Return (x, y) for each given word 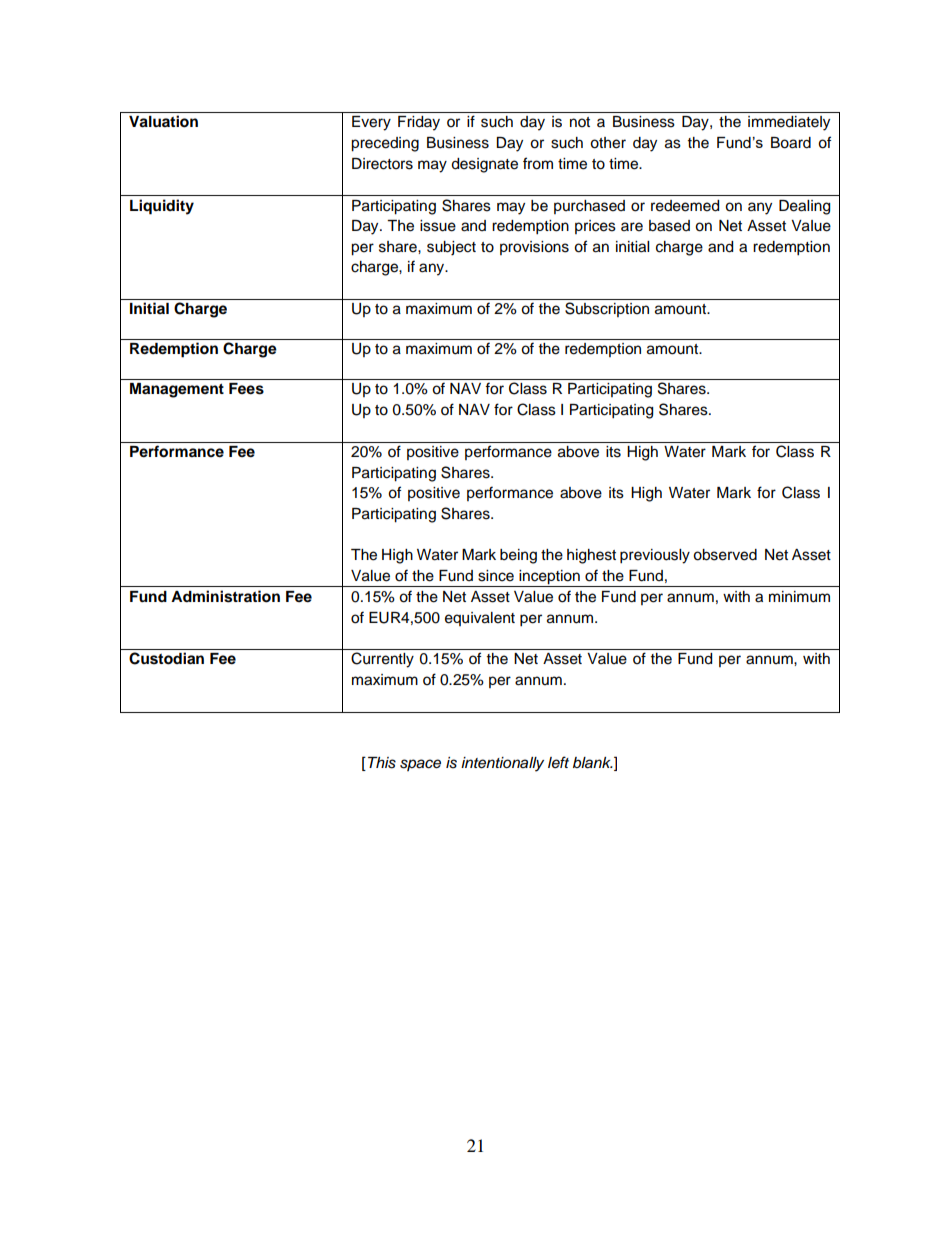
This (382, 763)
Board (791, 143)
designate (484, 165)
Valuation (163, 121)
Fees (246, 389)
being (518, 556)
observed (725, 555)
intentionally (502, 764)
